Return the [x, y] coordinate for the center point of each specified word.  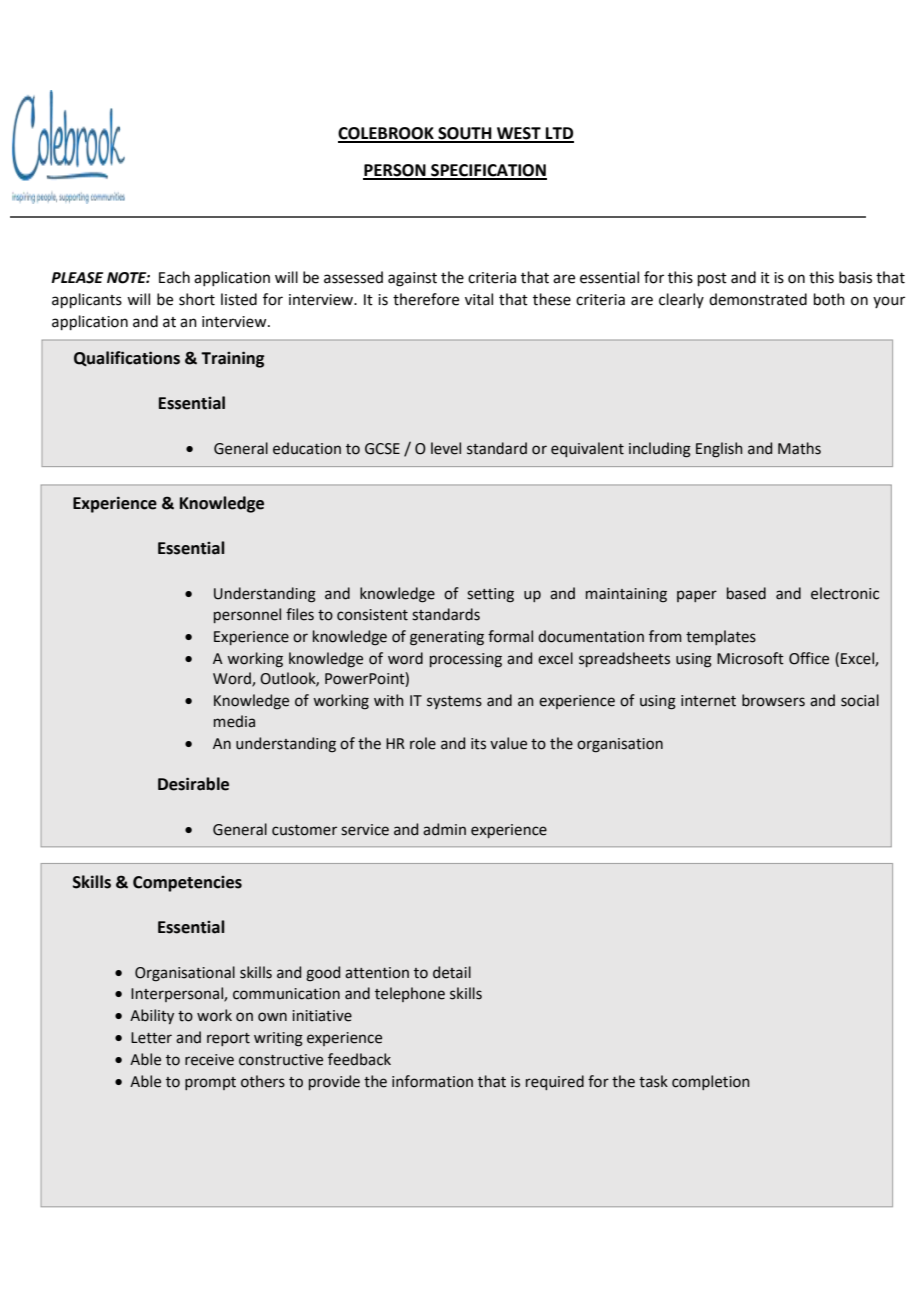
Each [174, 277]
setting [490, 595]
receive [209, 1060]
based [746, 593]
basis [855, 277]
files [300, 614]
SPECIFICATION [488, 171]
